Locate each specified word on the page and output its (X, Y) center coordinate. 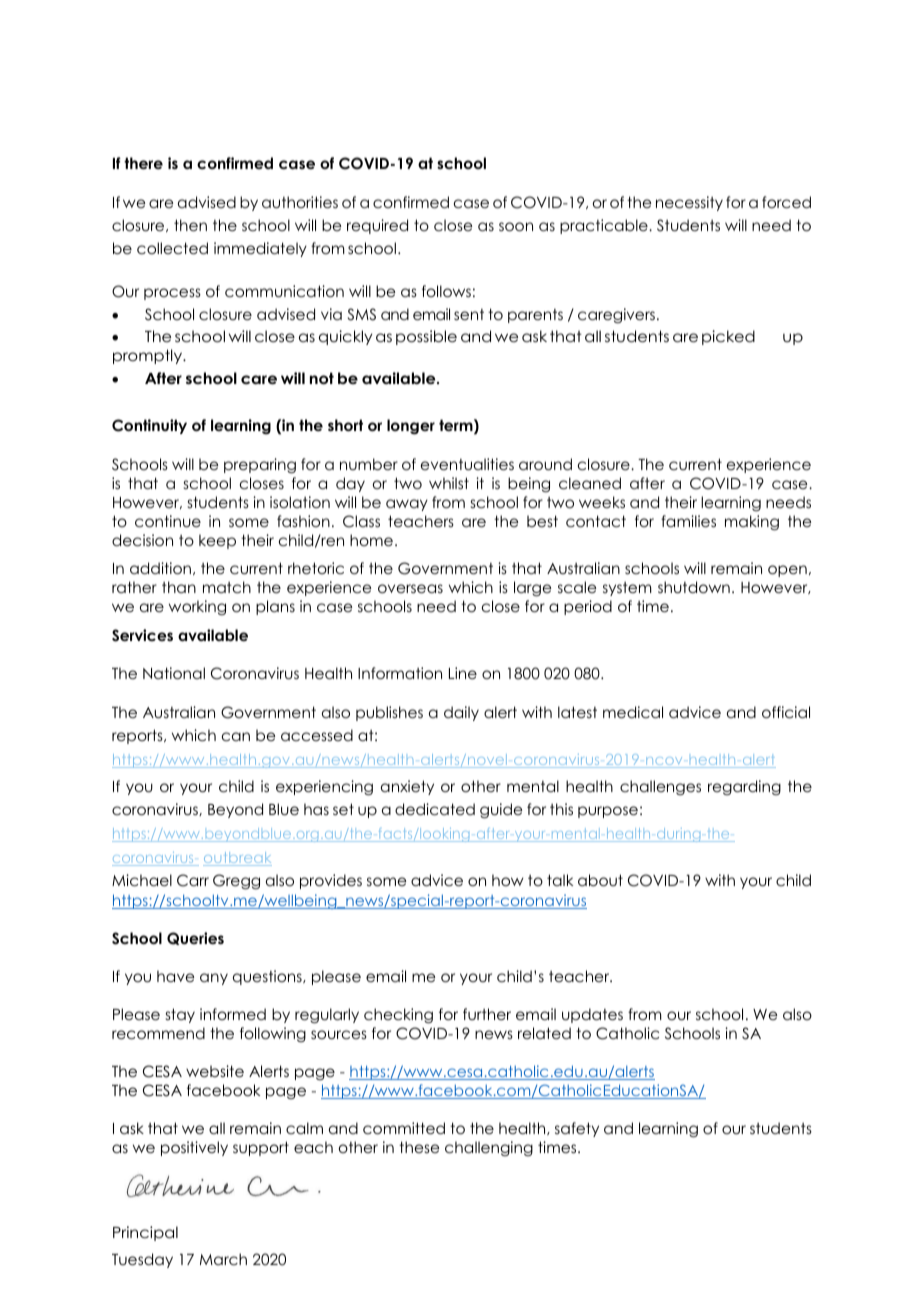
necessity (689, 203)
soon (516, 226)
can (236, 736)
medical (633, 712)
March (223, 1259)
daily (461, 713)
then (190, 225)
